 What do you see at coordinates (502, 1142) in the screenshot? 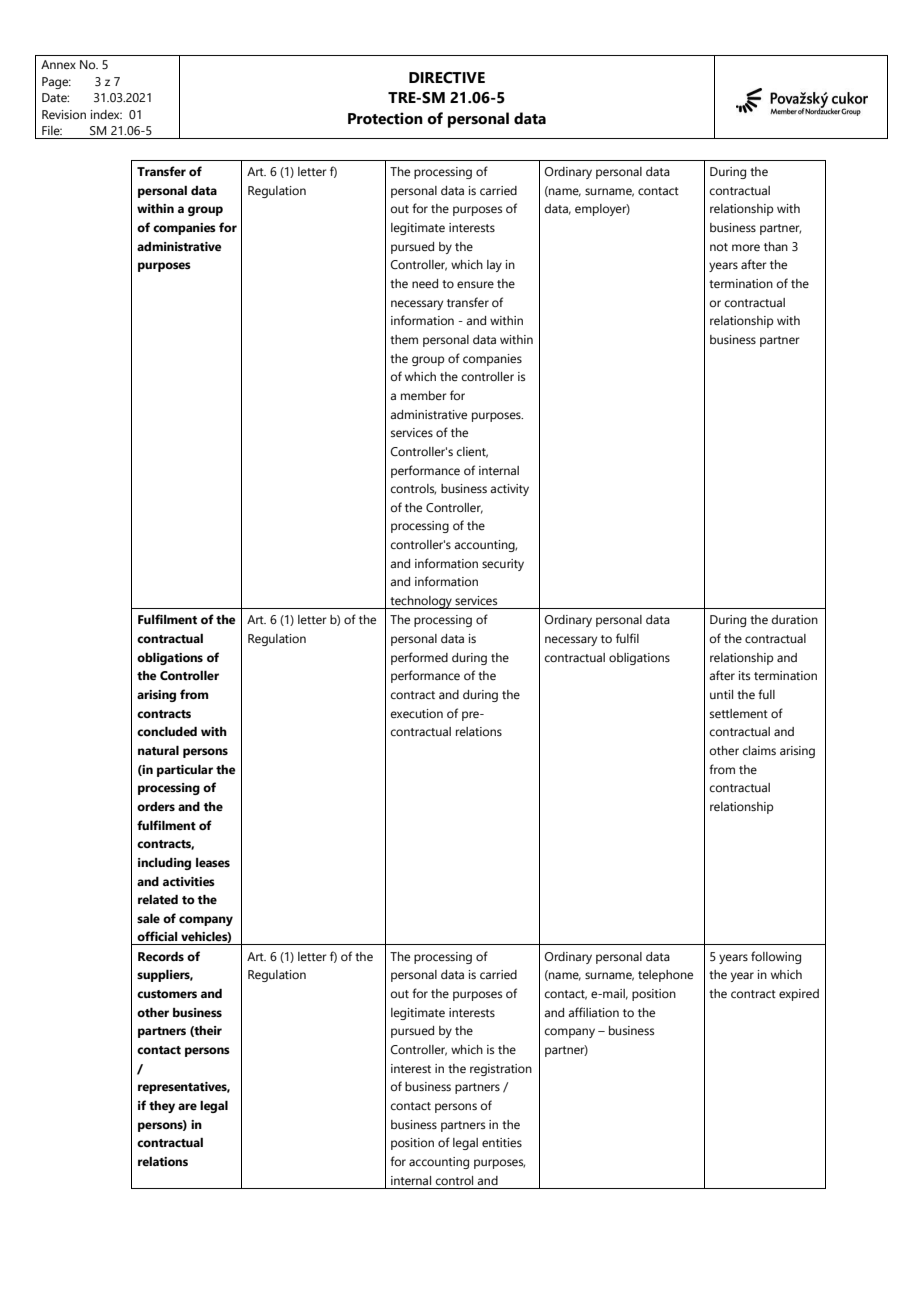
I see `entities` at bounding box center [502, 1142].
